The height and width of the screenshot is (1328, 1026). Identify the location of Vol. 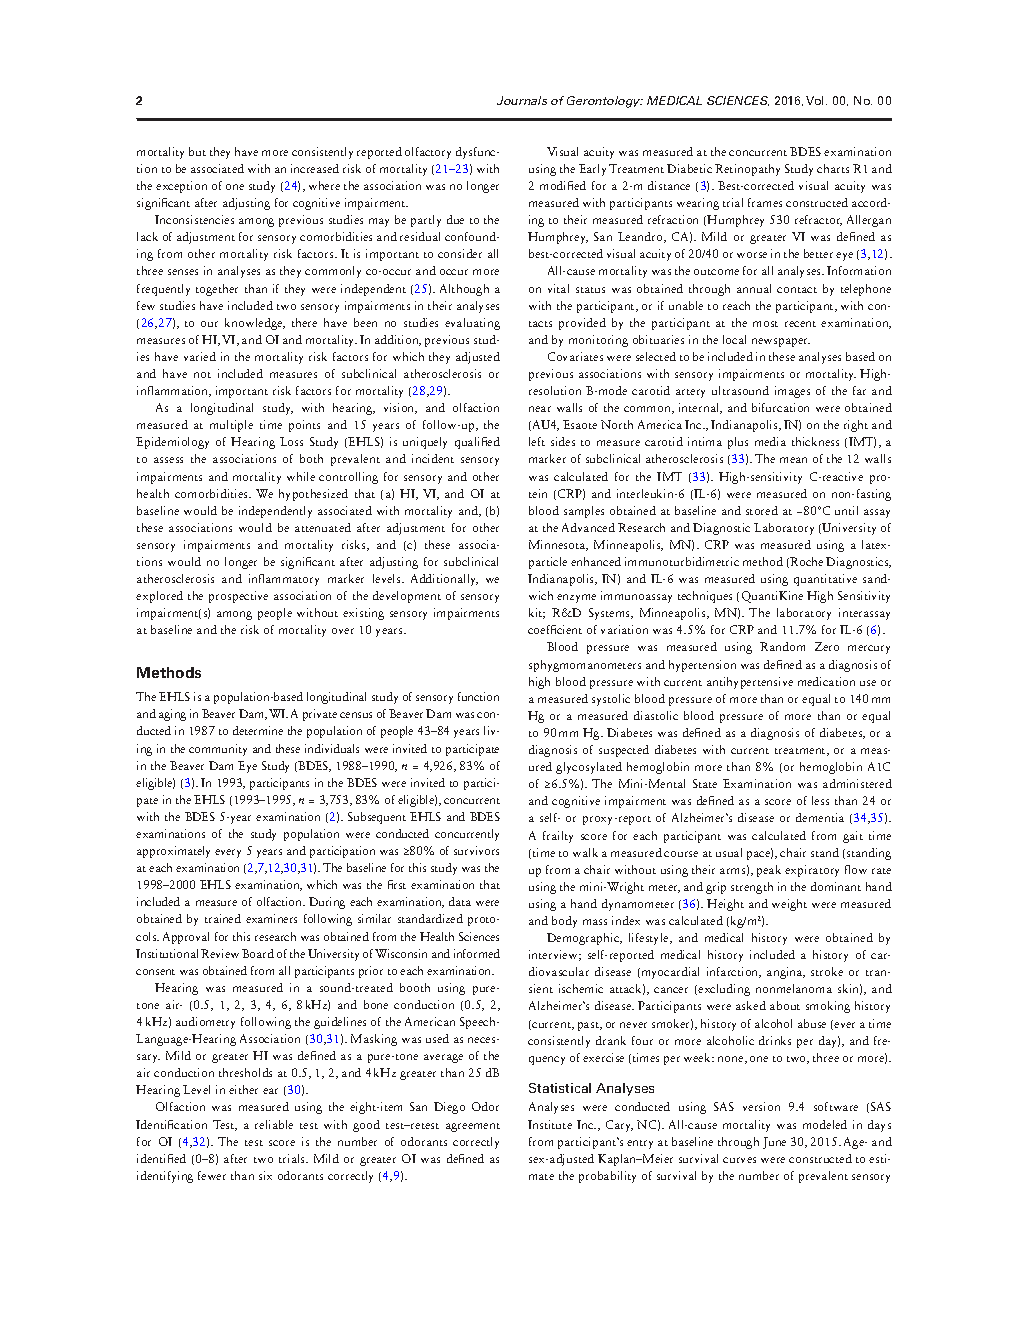
(816, 100).
